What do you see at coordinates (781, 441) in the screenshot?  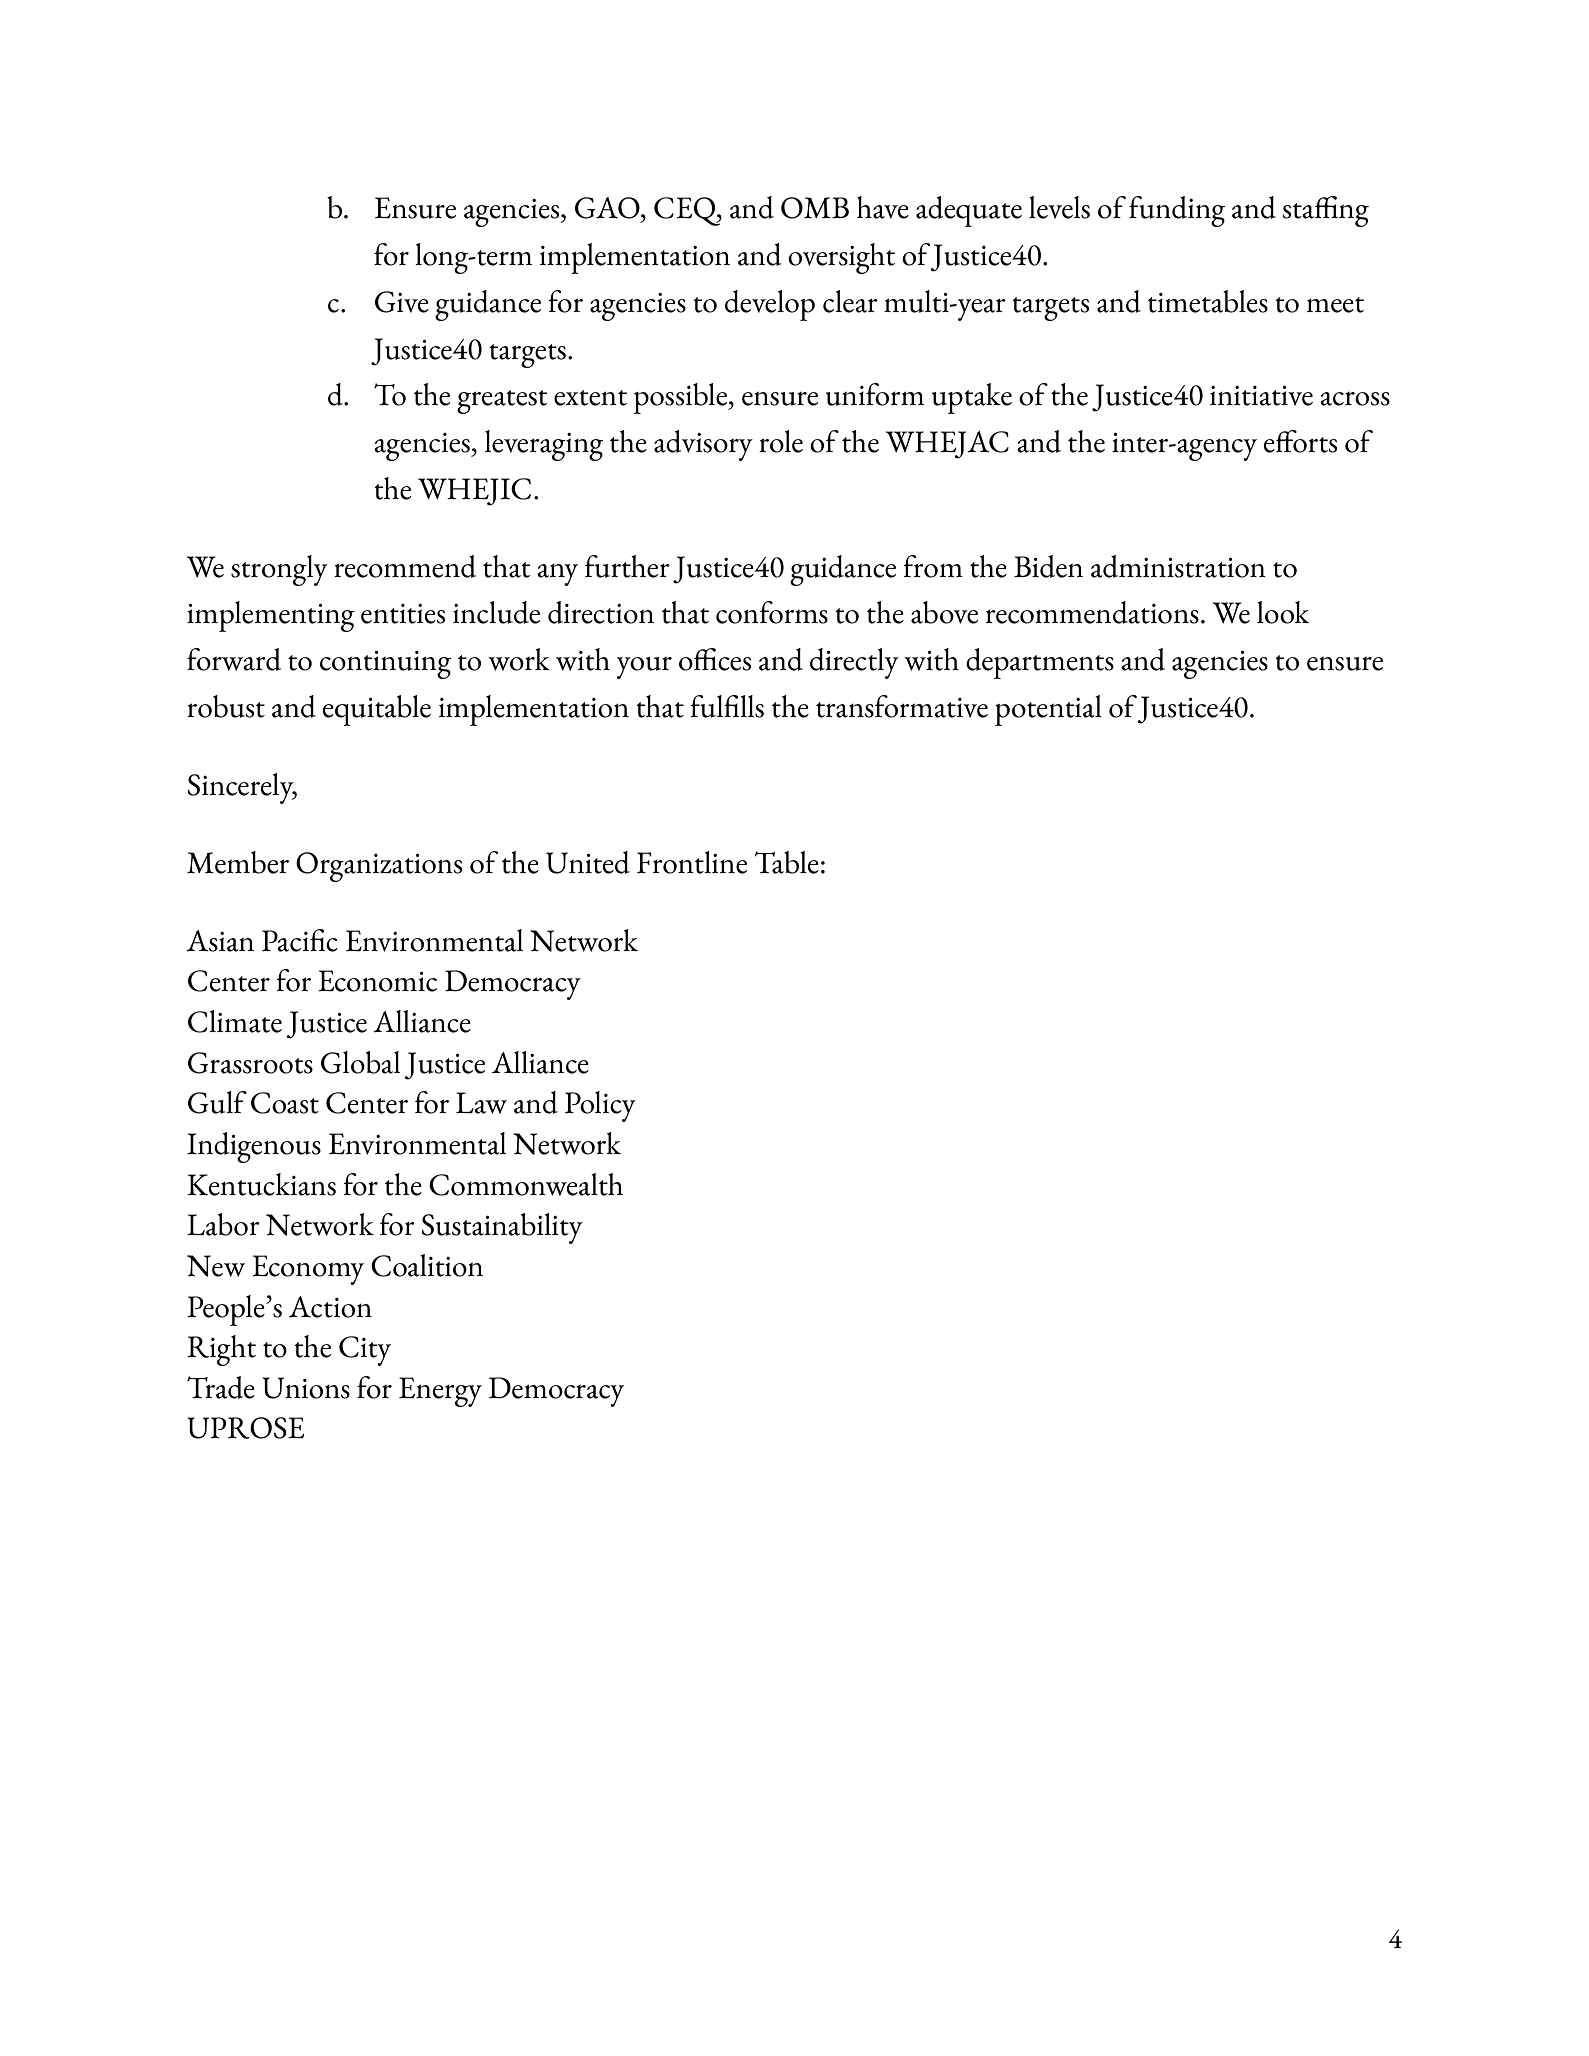 I see `role` at bounding box center [781, 441].
